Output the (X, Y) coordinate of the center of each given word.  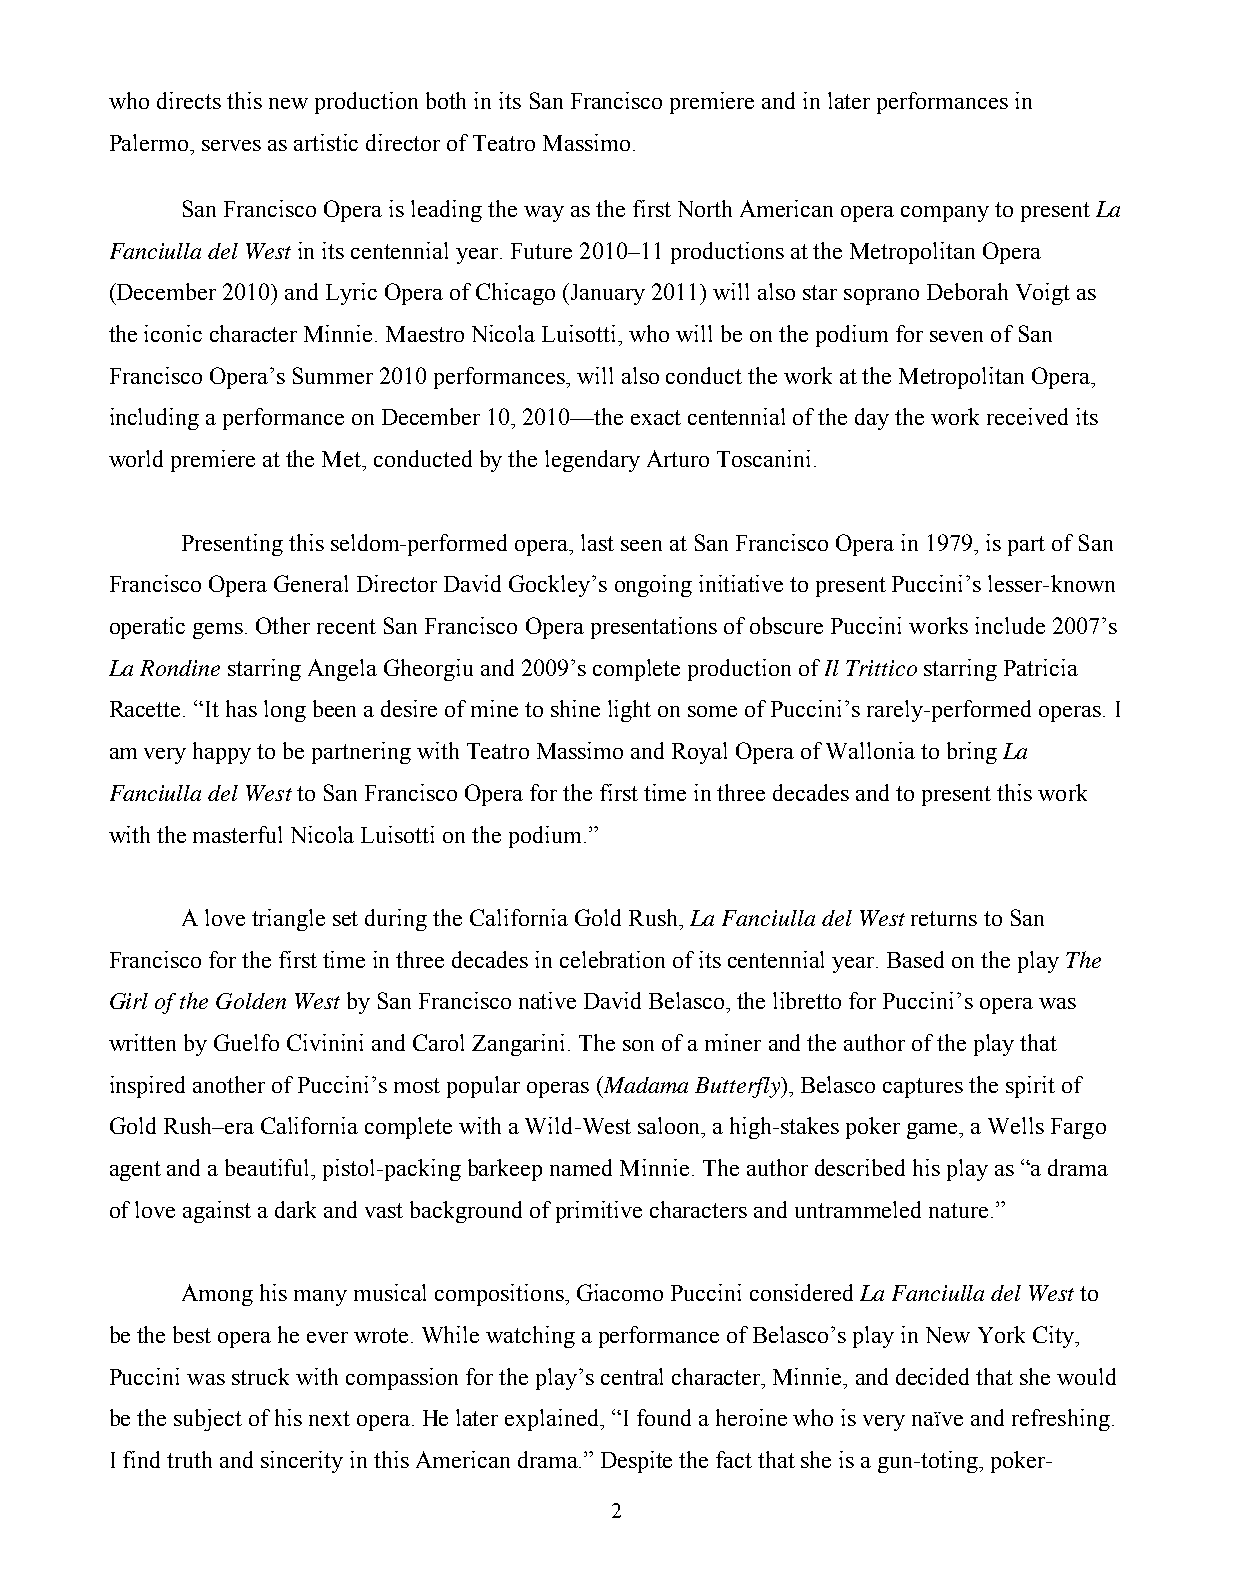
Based (915, 959)
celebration (612, 959)
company (945, 214)
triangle (288, 920)
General (311, 583)
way (544, 214)
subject (208, 1420)
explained (553, 1420)
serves (231, 145)
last (597, 542)
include (1010, 625)
